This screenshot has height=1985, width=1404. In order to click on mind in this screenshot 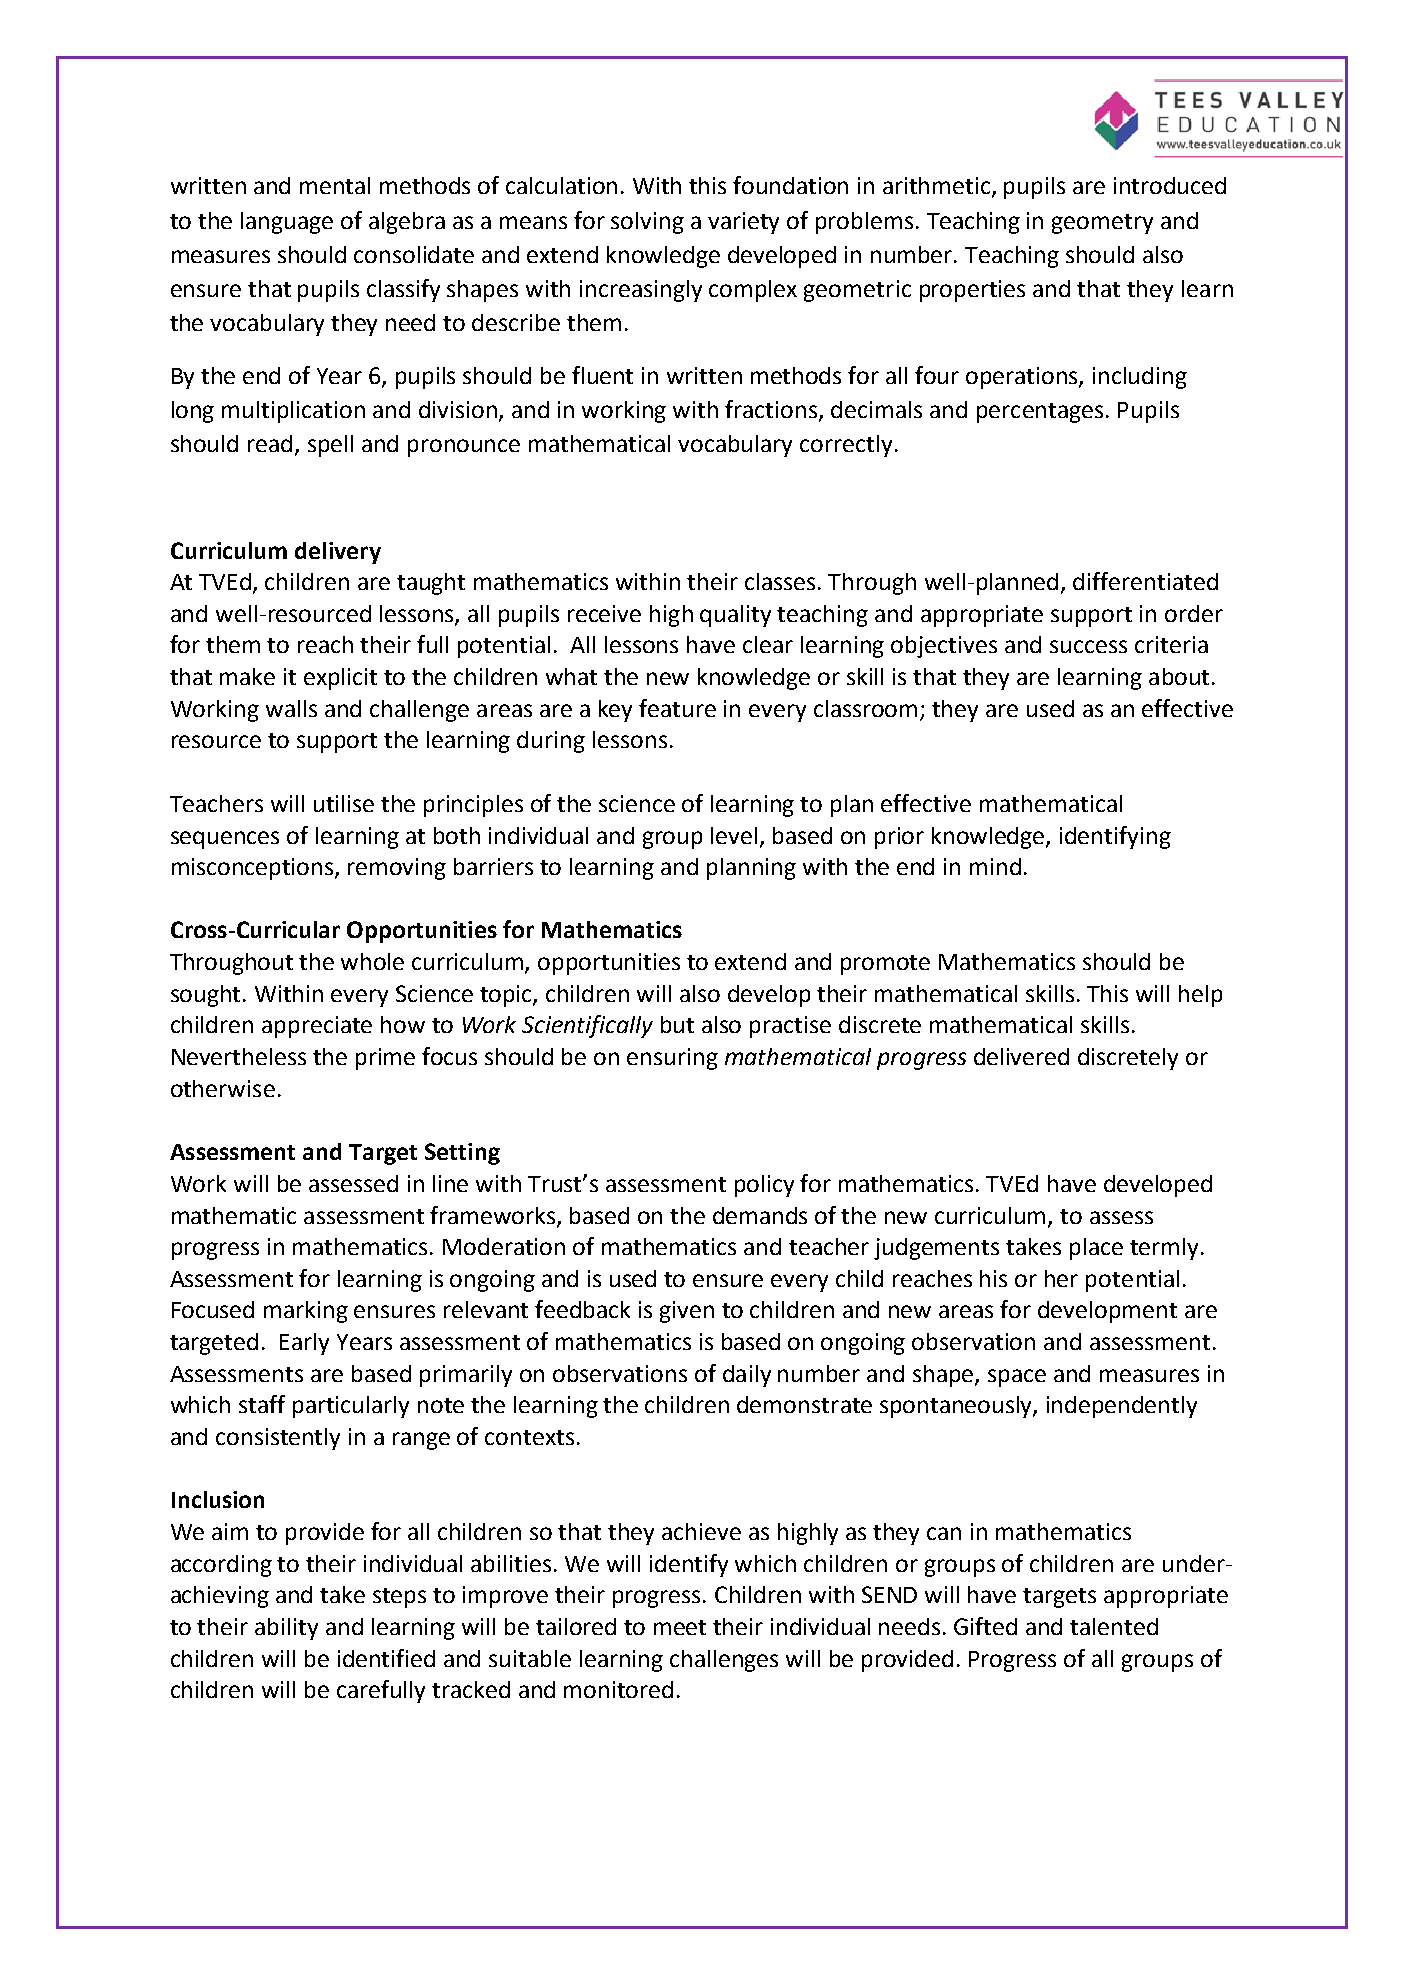, I will do `click(995, 866)`.
